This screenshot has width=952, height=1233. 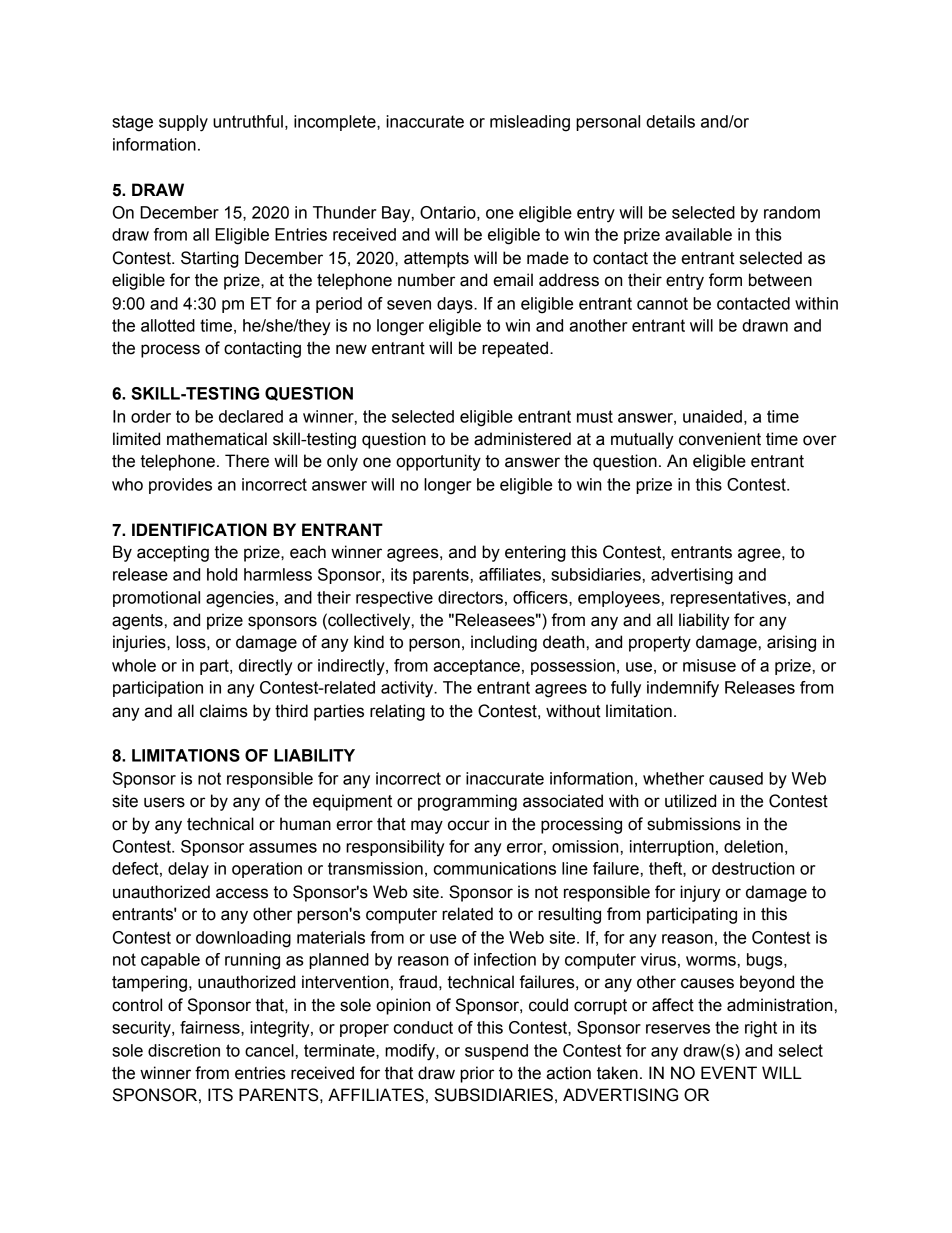 I want to click on supply, so click(x=183, y=123).
